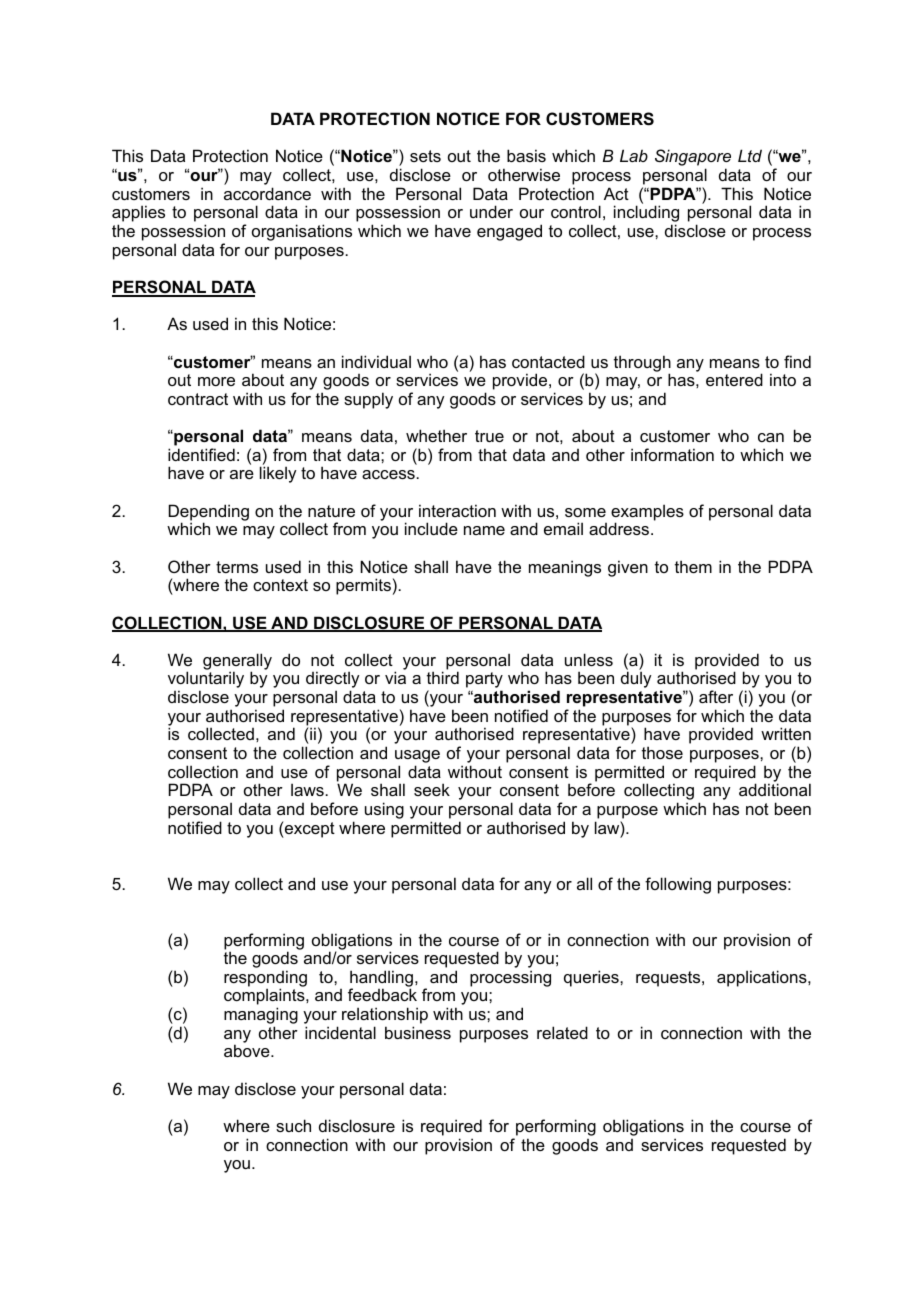  I want to click on business, so click(418, 1032).
